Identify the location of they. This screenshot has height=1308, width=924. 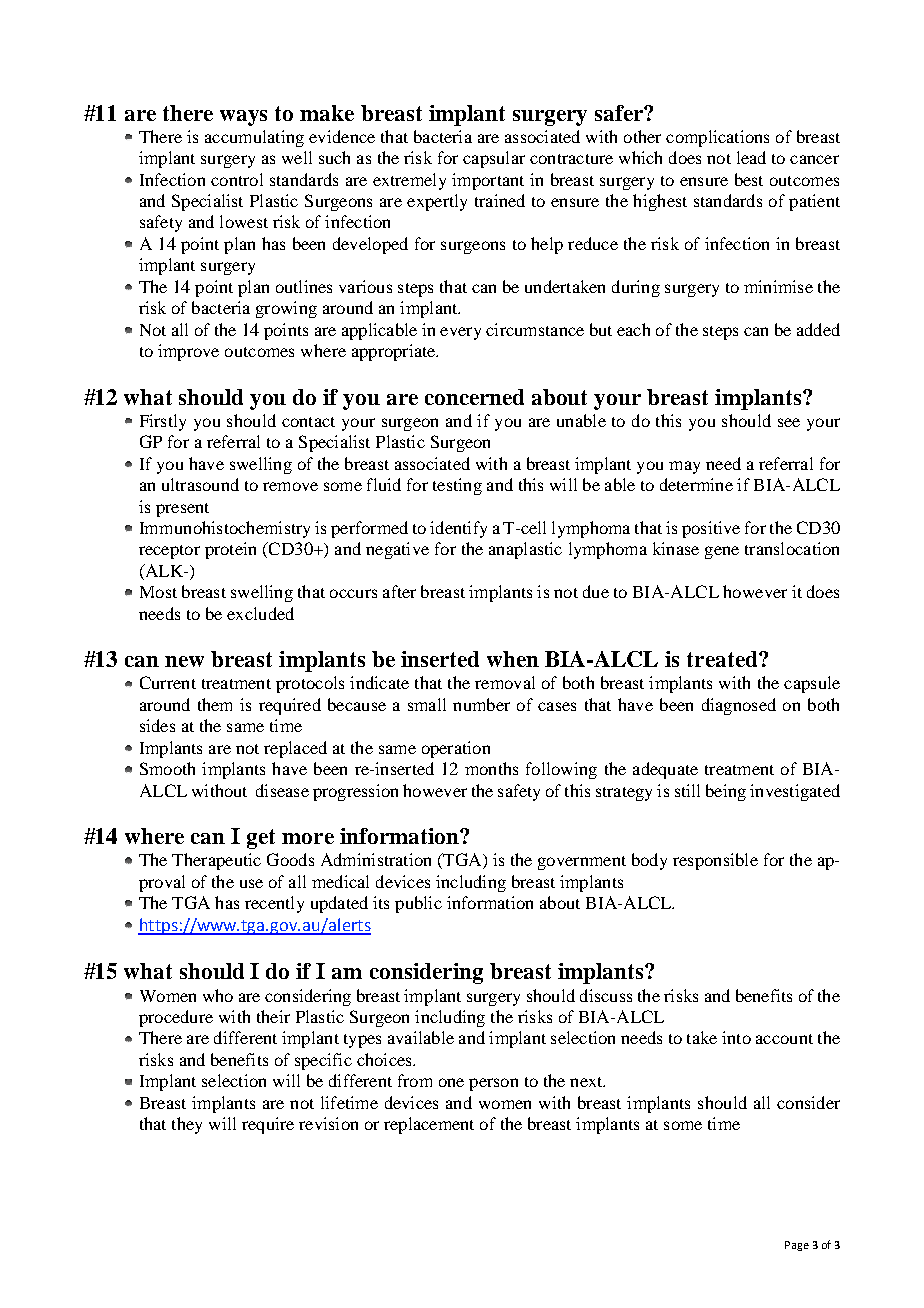
(187, 1125).
